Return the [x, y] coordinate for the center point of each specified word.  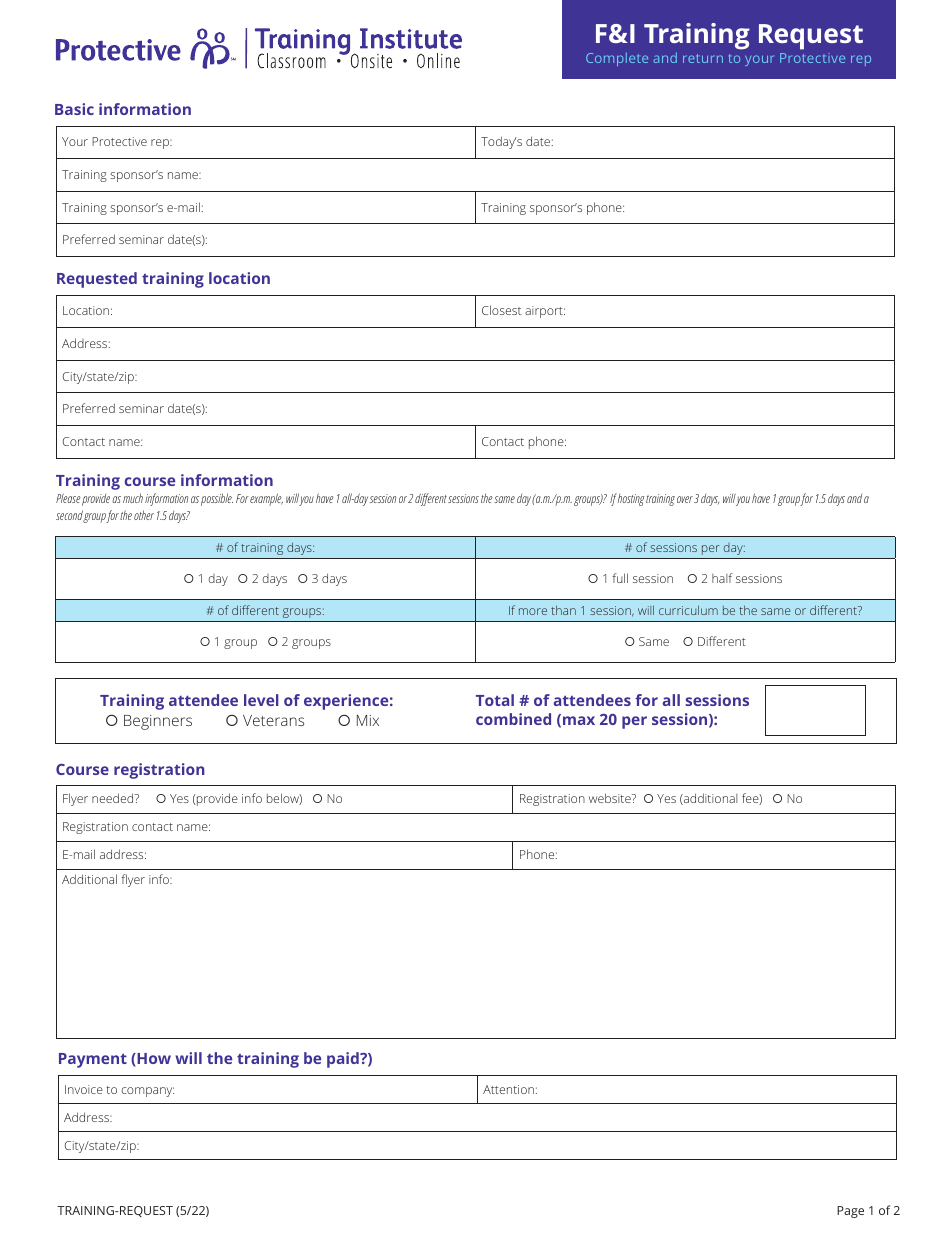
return [703, 58]
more [533, 611]
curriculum [688, 610]
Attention [508, 1089]
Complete [617, 59]
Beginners [158, 722]
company [147, 1092]
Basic [74, 109]
